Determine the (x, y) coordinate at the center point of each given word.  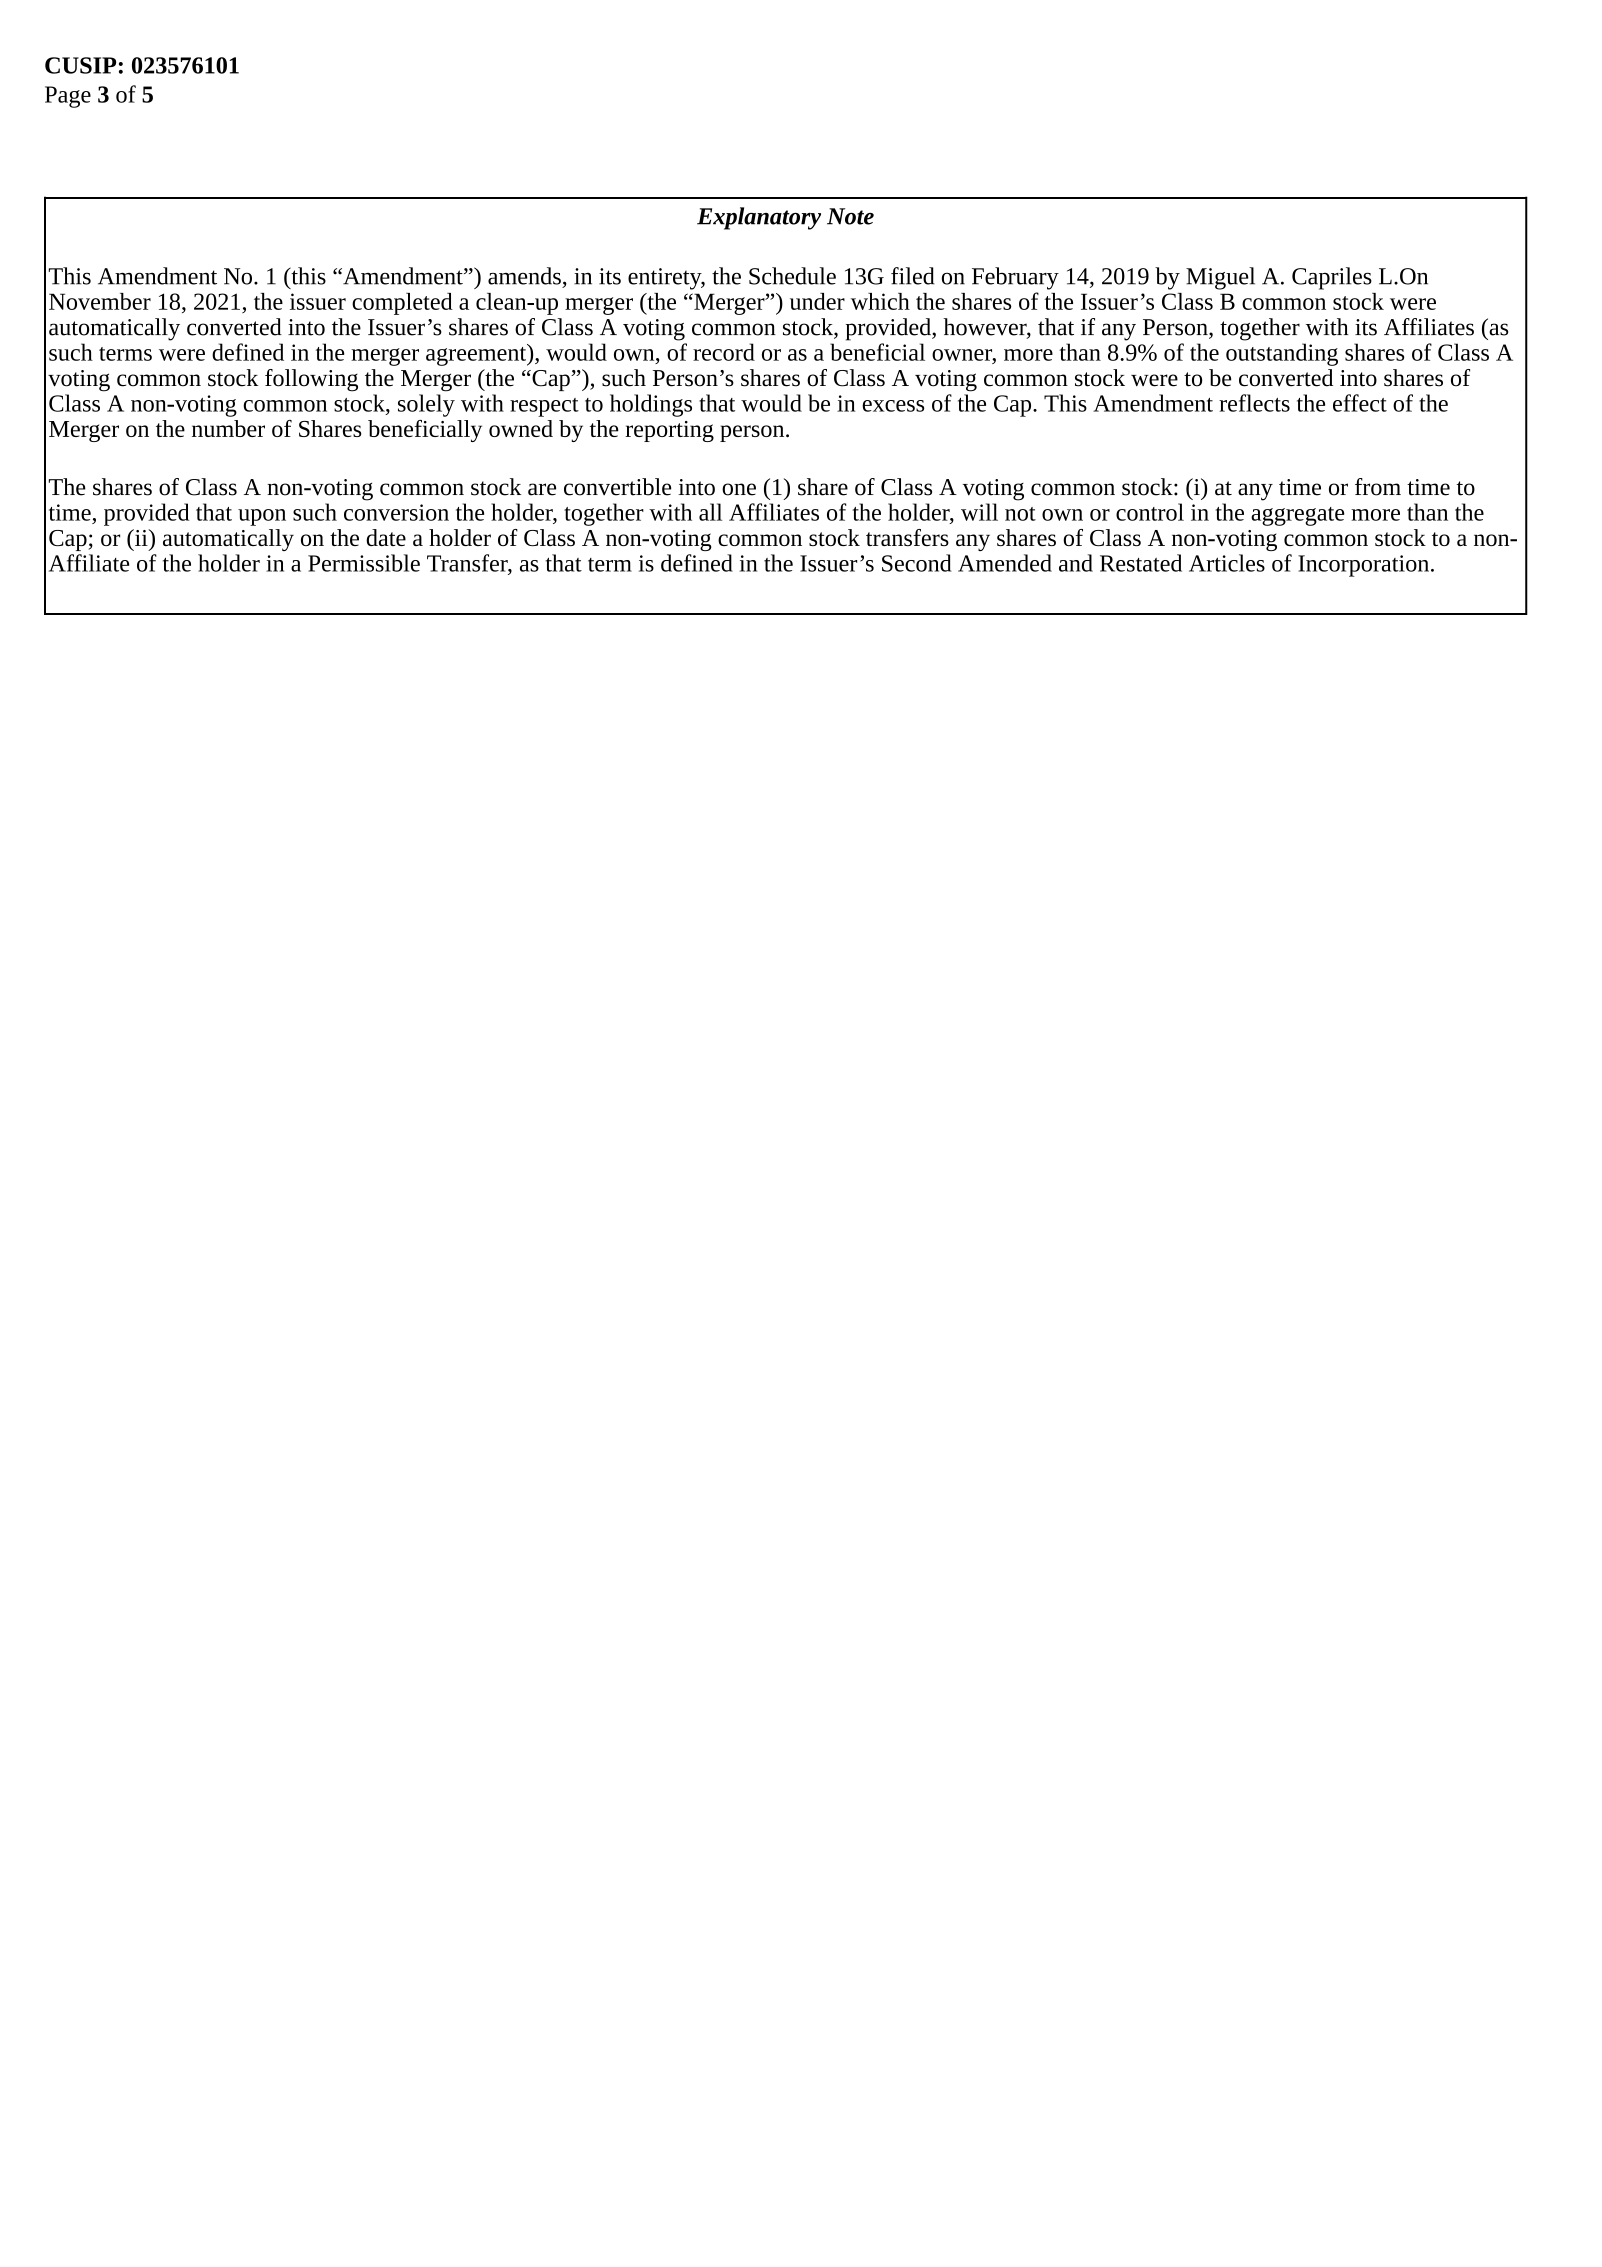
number (228, 428)
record (724, 352)
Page (68, 97)
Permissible (364, 563)
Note (850, 216)
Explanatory (759, 218)
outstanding (1282, 354)
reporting (669, 431)
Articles (1227, 563)
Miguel (1220, 278)
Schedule (792, 276)
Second (917, 563)
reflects (1254, 403)
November (100, 301)
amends (524, 276)
